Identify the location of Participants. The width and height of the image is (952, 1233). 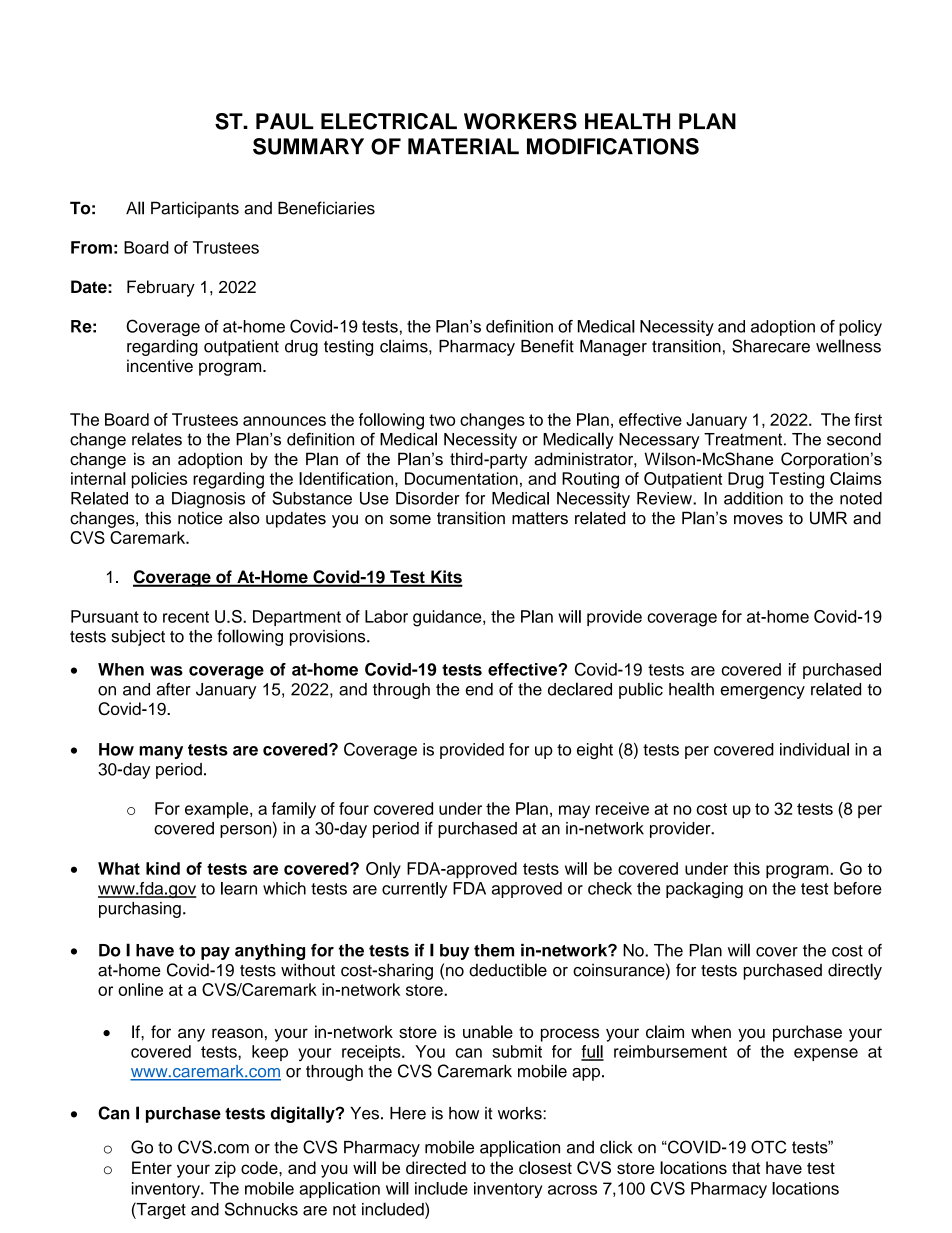
(195, 209).
